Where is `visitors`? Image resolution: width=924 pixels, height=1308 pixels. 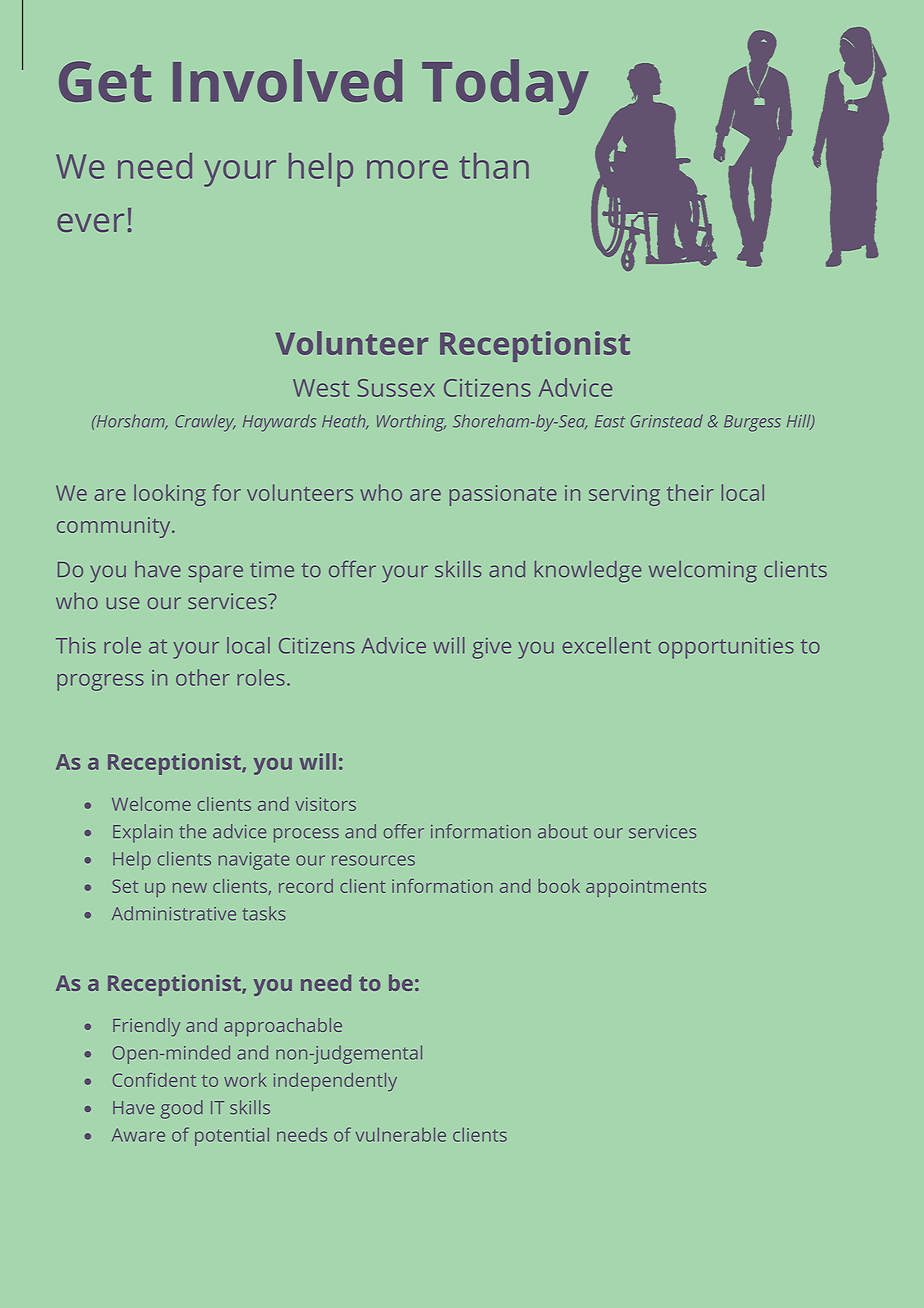
visitors is located at coordinates (325, 804).
